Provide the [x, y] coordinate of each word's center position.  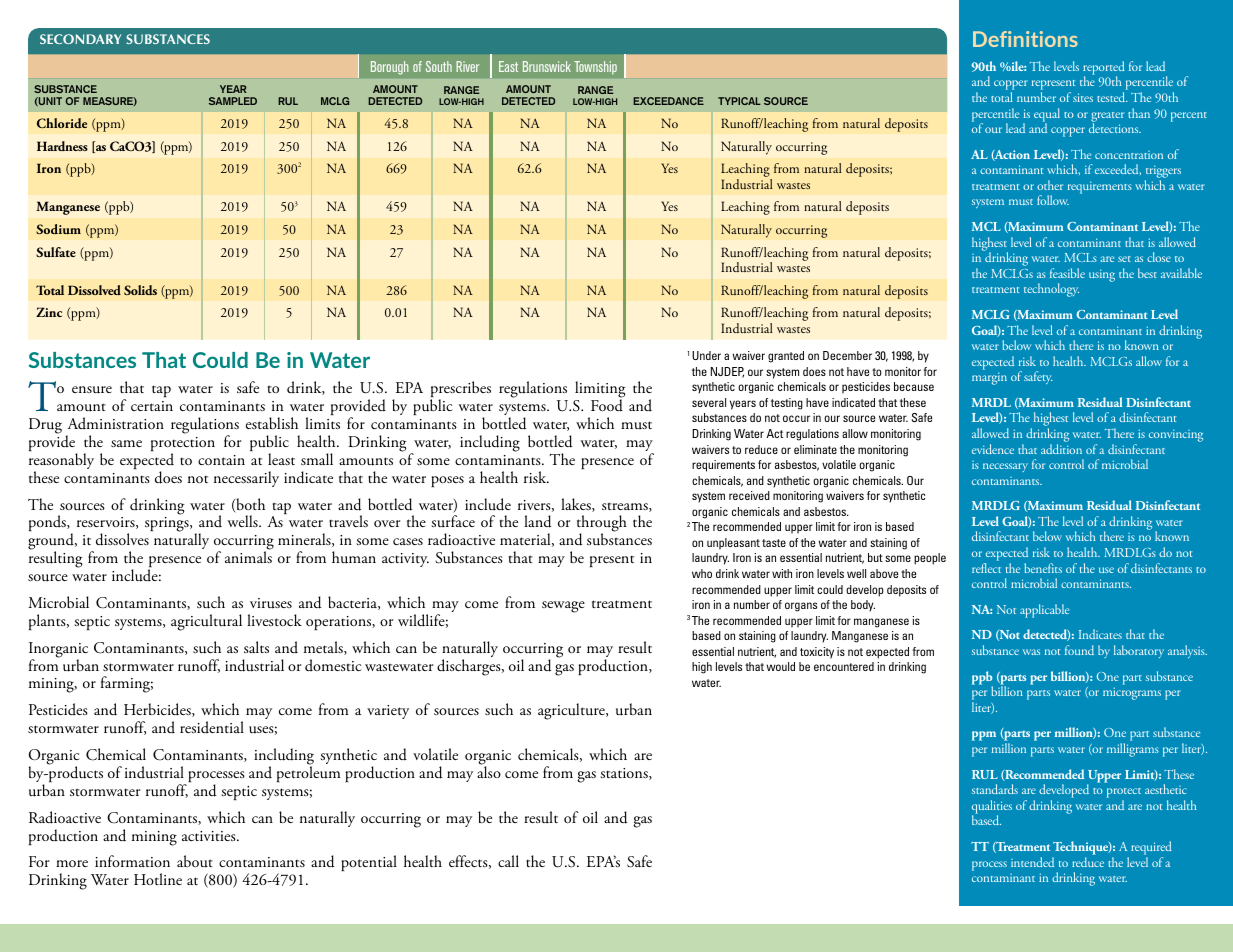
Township [595, 67]
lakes [577, 505]
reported [1104, 69]
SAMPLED [233, 101]
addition [1061, 449]
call [508, 861]
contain [221, 460]
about [195, 861]
